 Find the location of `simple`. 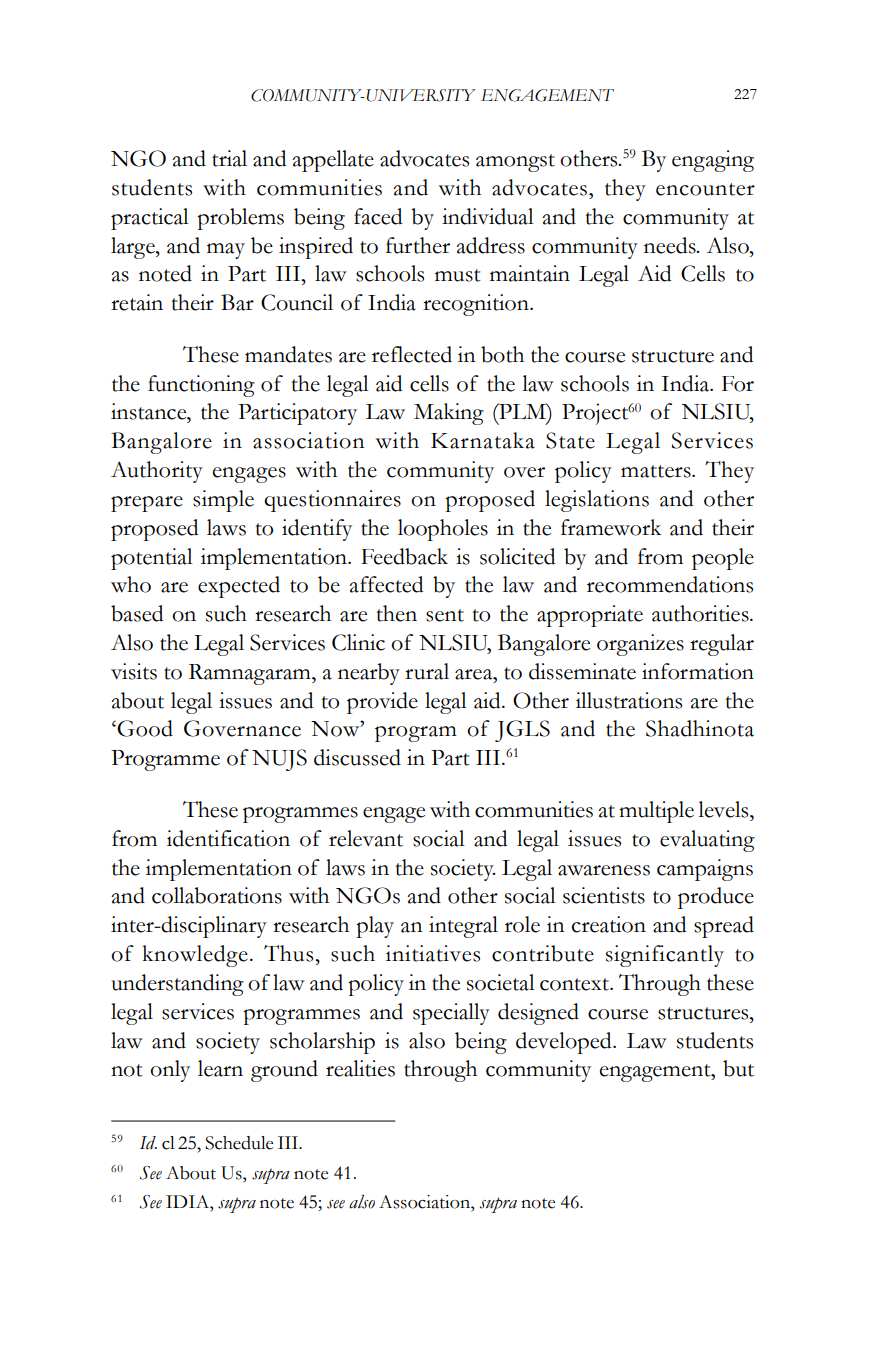

simple is located at coordinates (223, 501).
